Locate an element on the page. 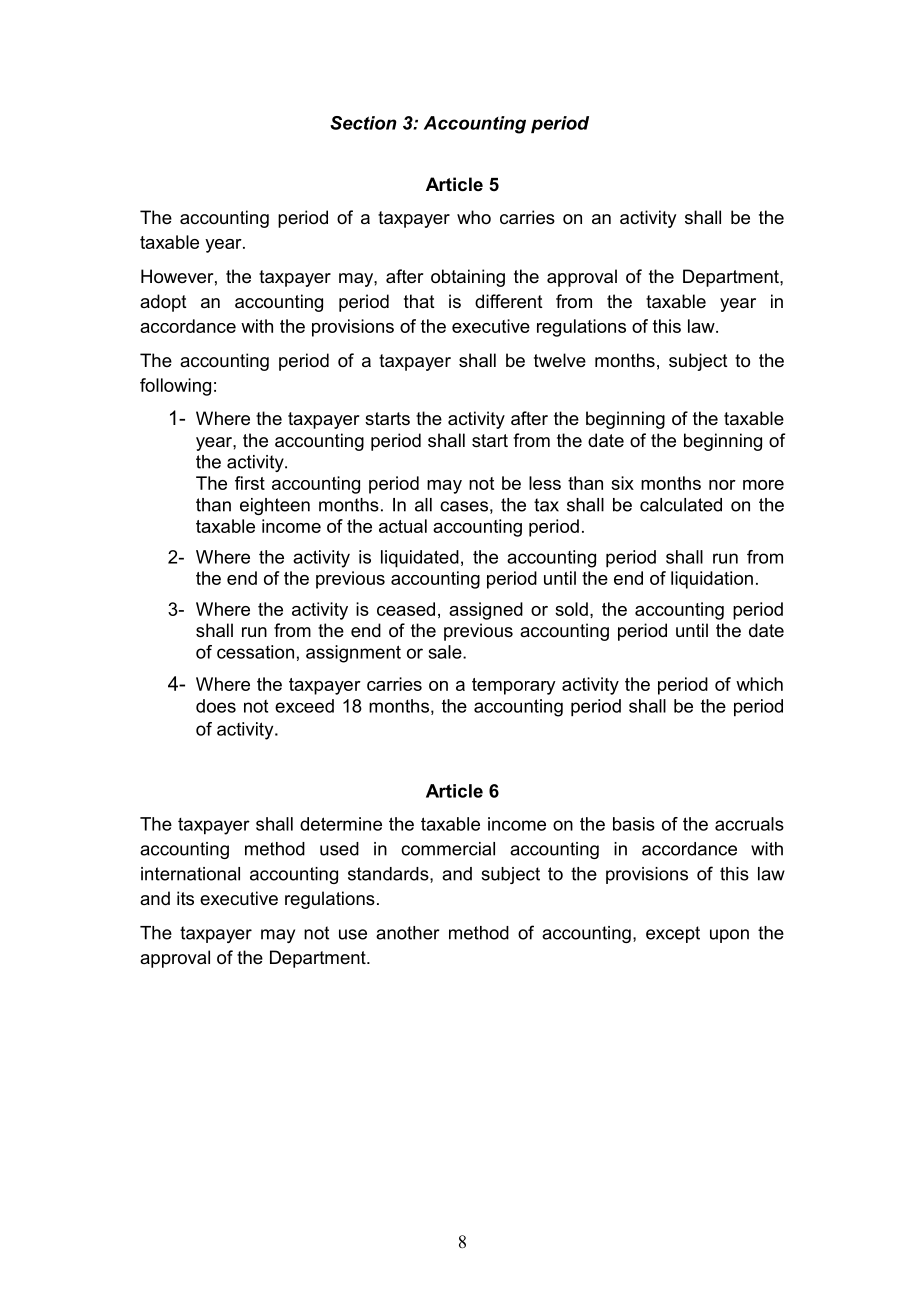  sale is located at coordinates (446, 652).
